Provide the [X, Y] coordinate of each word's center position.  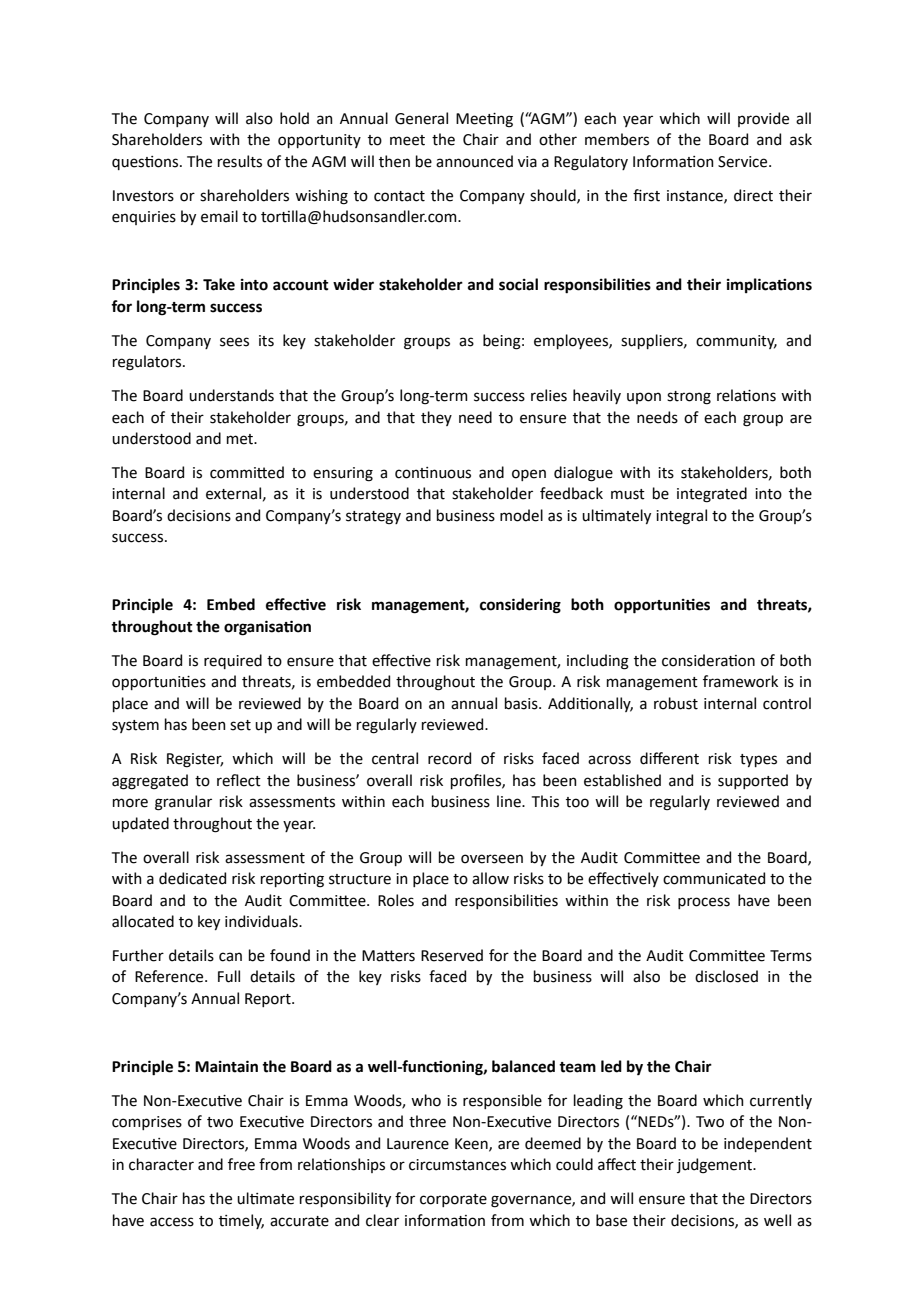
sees [234, 342]
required [233, 661]
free [241, 1164]
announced [474, 161]
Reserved [452, 955]
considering [520, 606]
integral [681, 517]
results [240, 161]
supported [753, 781]
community [736, 342]
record [449, 758]
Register [195, 760]
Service [744, 162]
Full [229, 976]
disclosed [726, 976]
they [436, 418]
